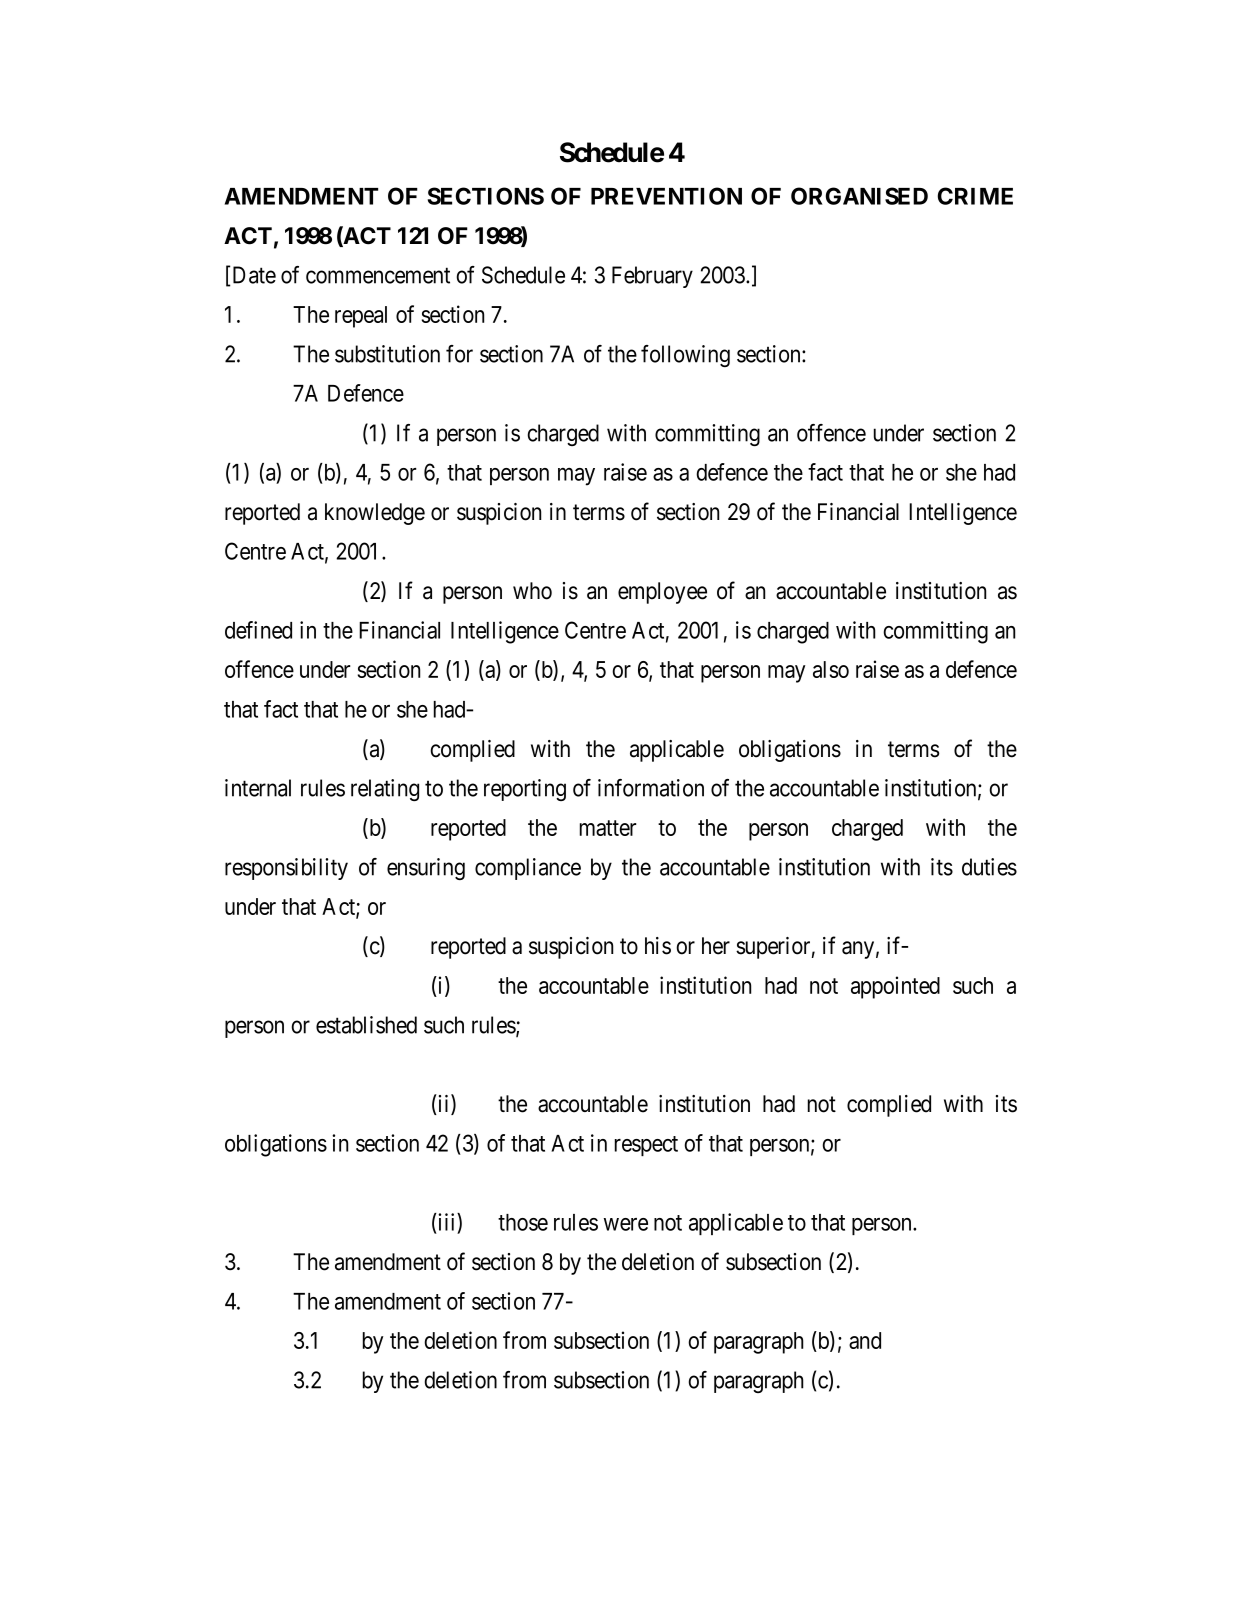  Describe the element at coordinates (258, 630) in the screenshot. I see `defined` at that location.
